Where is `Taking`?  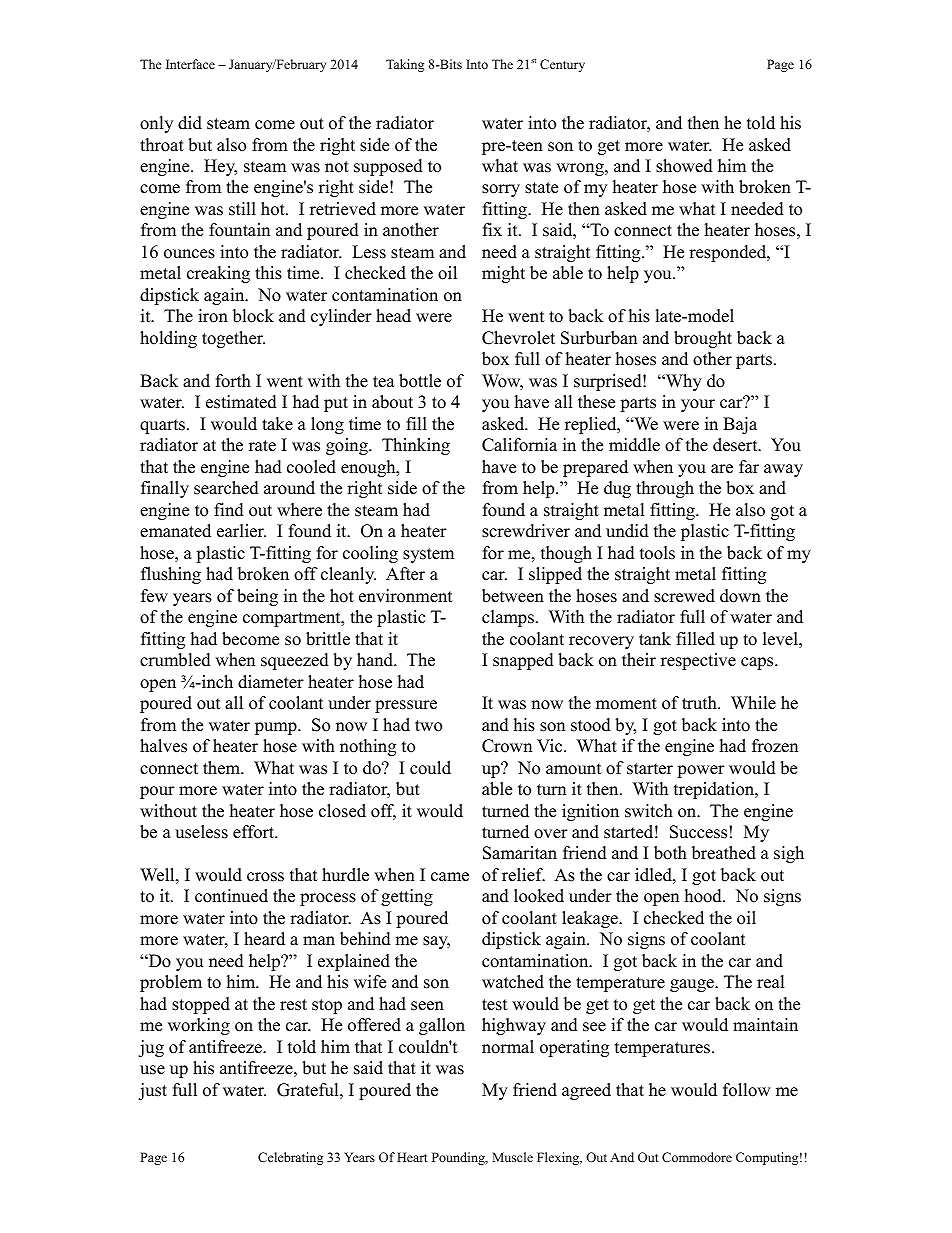 Taking is located at coordinates (405, 65).
